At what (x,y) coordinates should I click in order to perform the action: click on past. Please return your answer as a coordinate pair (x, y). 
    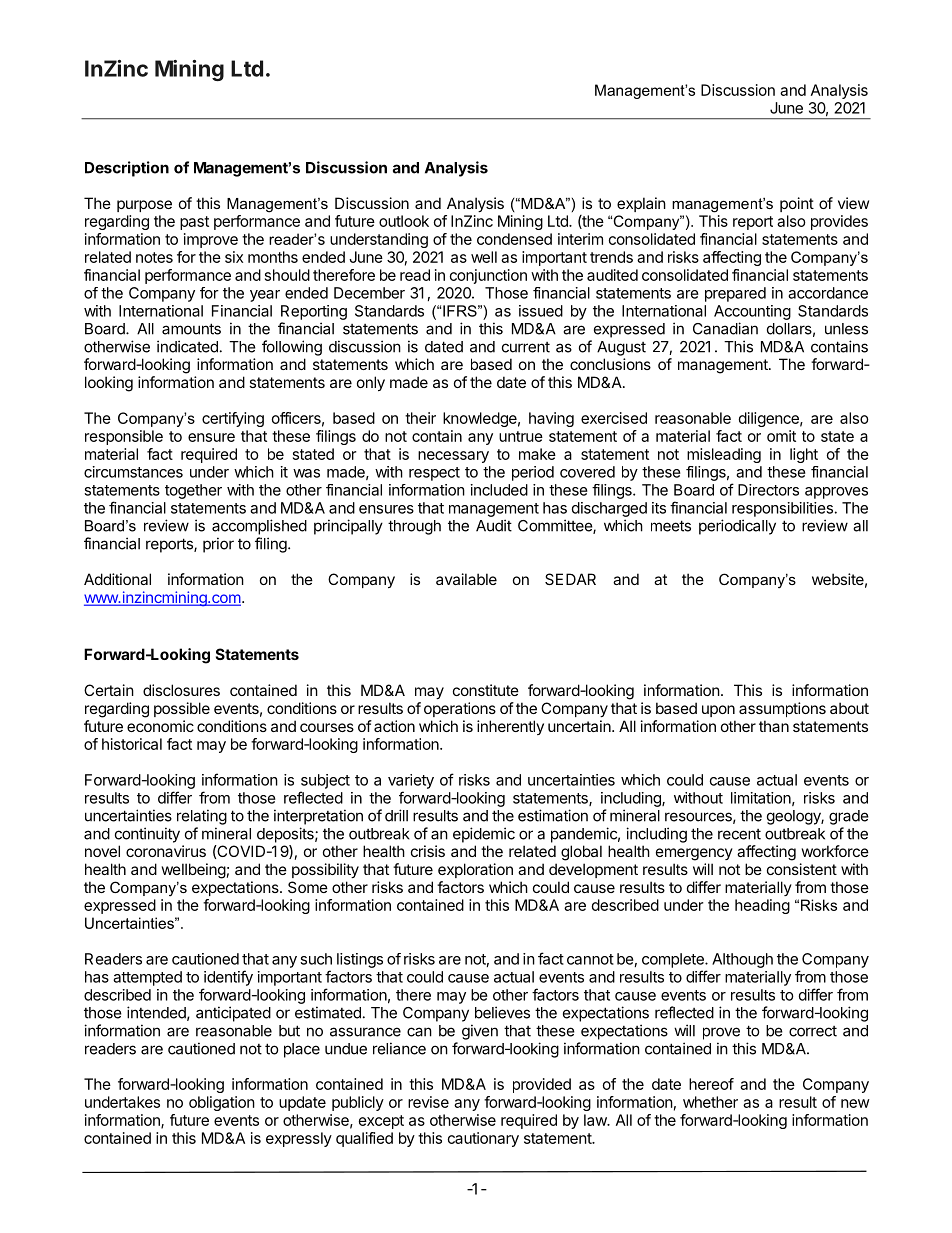
    Looking at the image, I should click on (194, 223).
